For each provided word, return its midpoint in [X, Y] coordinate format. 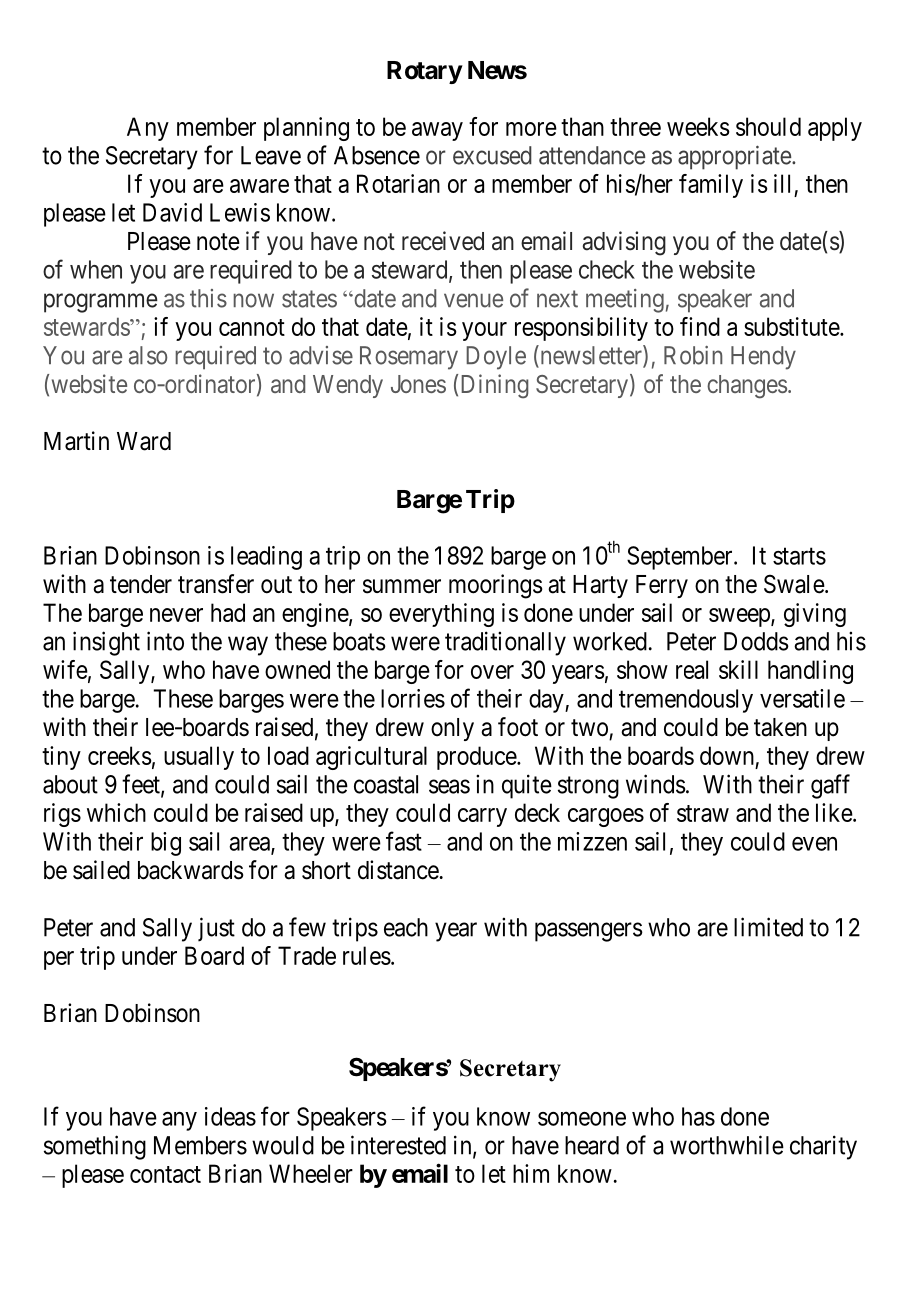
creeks [120, 755]
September [681, 558]
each [406, 927]
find [700, 326]
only [452, 729]
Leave [271, 155]
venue [473, 300]
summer [402, 586]
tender [141, 584]
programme [101, 303]
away [437, 131]
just [216, 929]
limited [768, 927]
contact [165, 1174]
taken [780, 727]
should [768, 126]
